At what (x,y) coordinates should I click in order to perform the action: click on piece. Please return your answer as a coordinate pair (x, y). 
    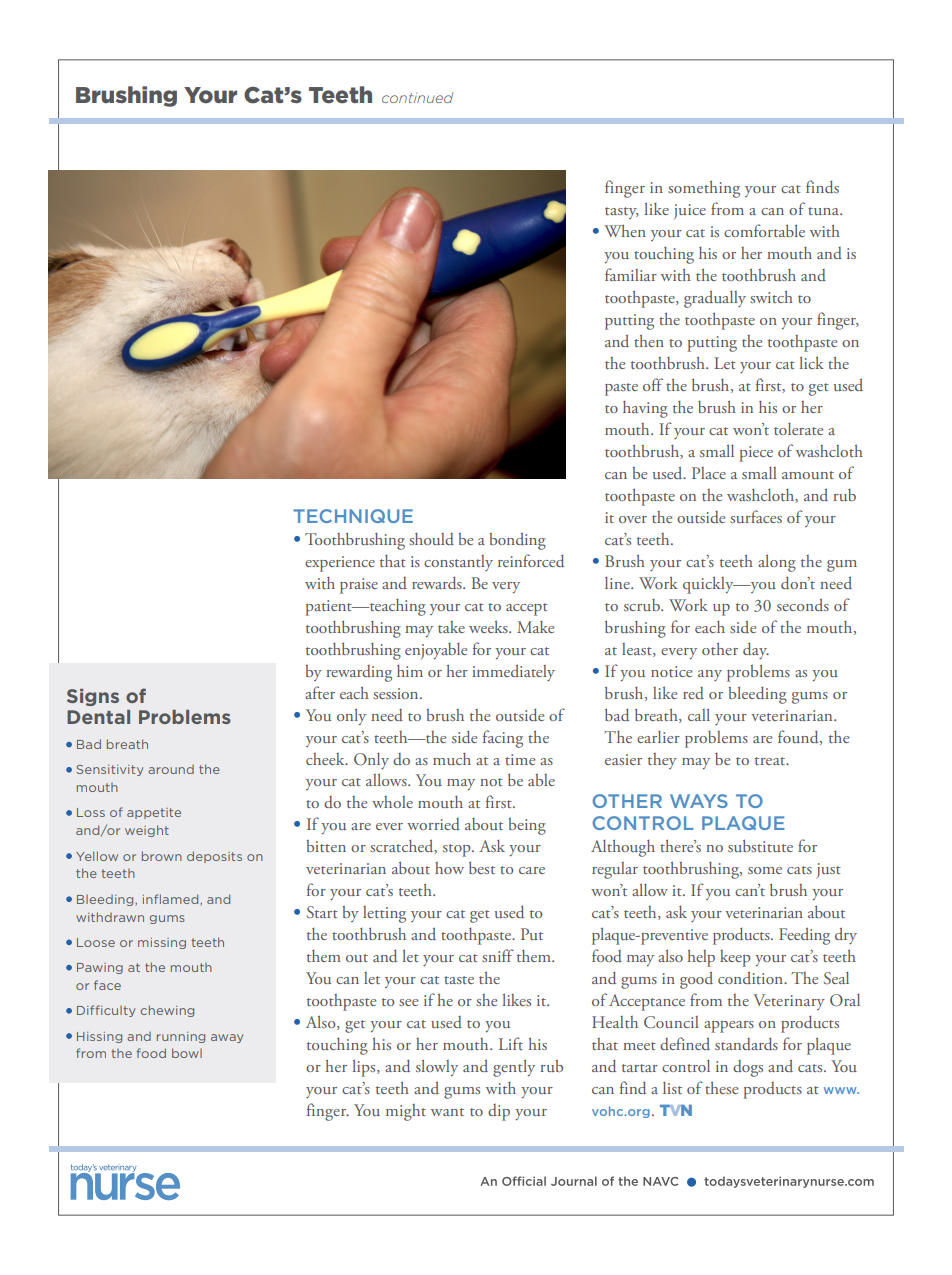
    Looking at the image, I should click on (756, 454).
